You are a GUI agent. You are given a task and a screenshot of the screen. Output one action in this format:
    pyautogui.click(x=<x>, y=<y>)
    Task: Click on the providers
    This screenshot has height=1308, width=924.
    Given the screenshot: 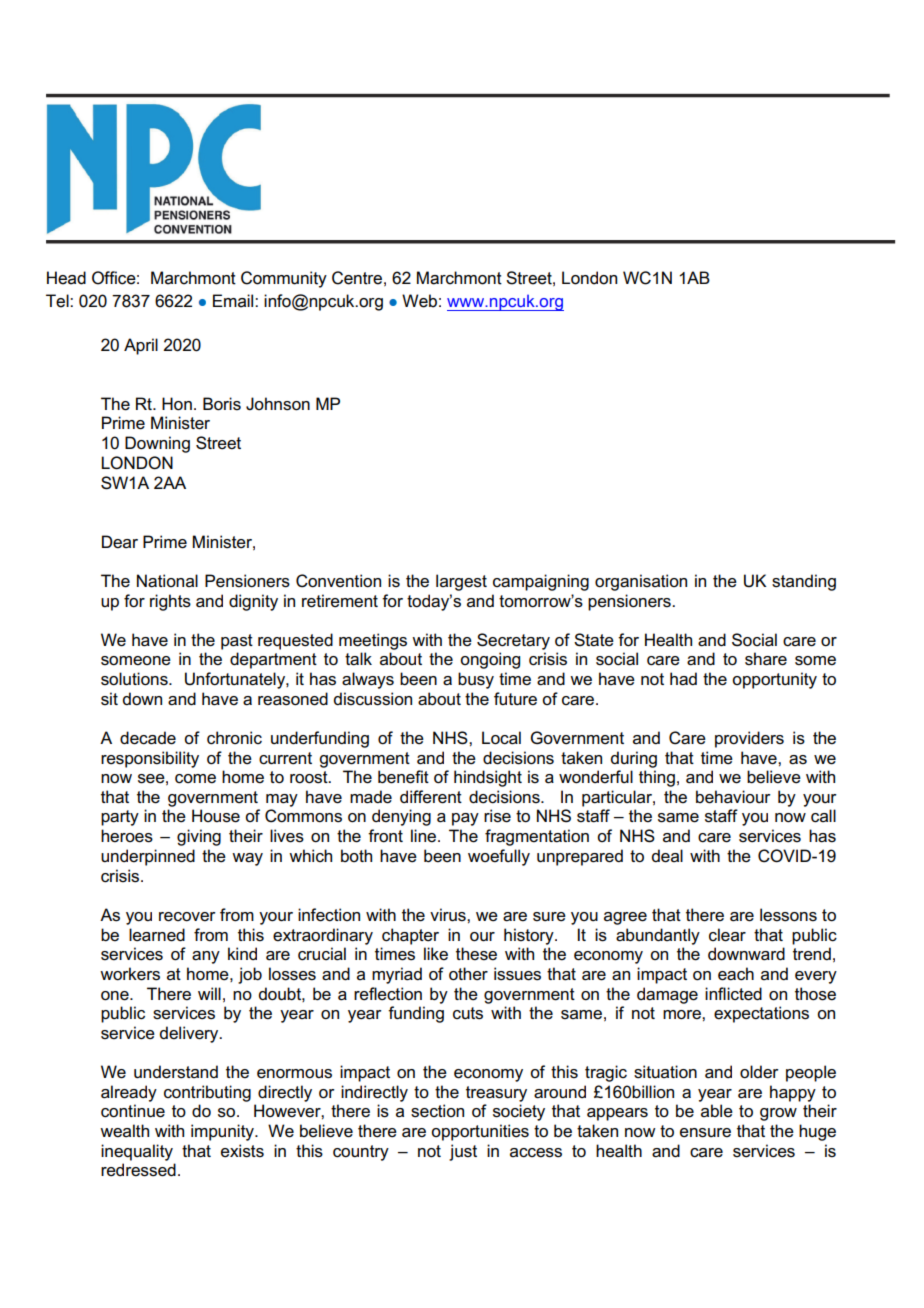 What is the action you would take?
    pyautogui.click(x=749, y=739)
